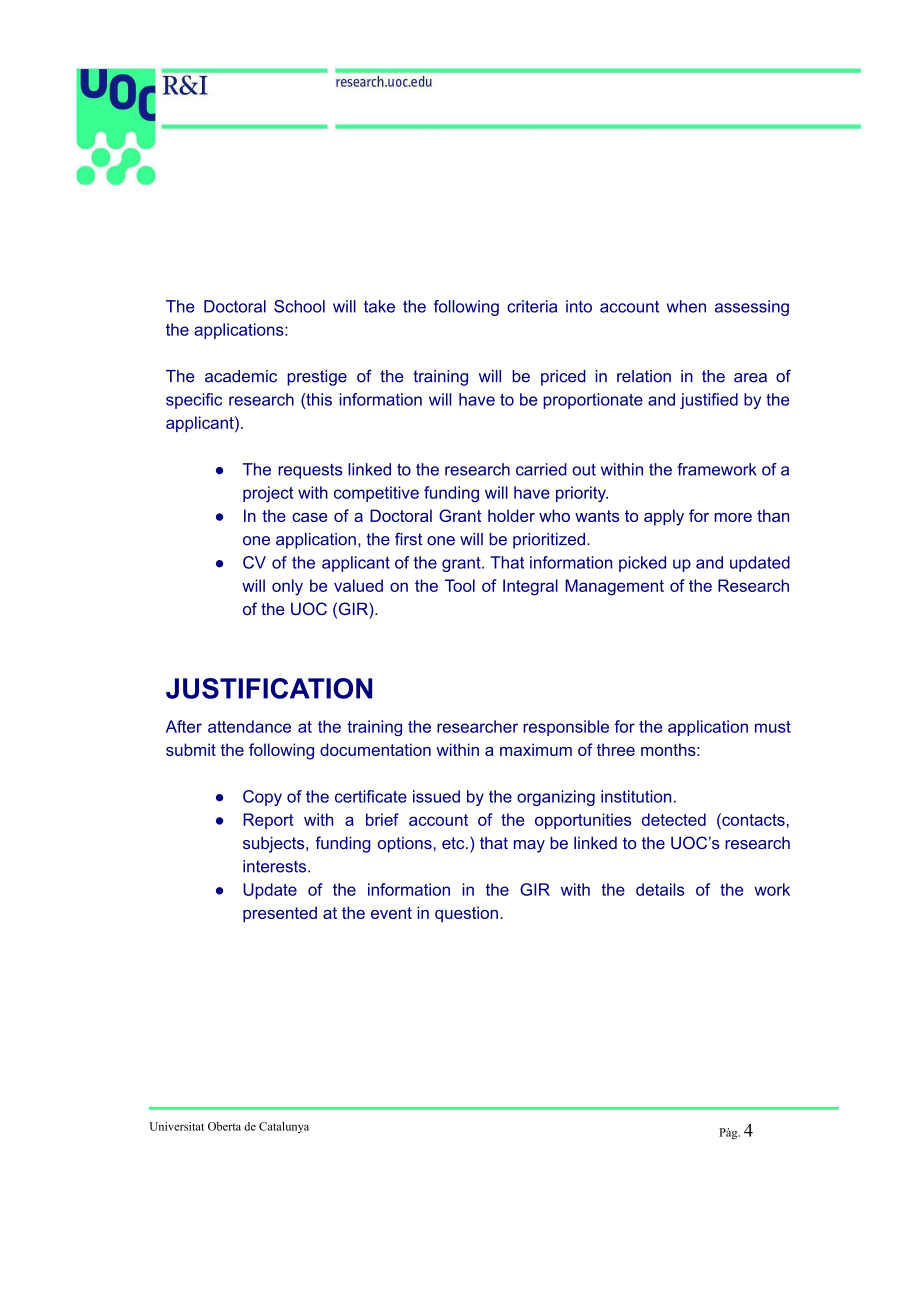  What do you see at coordinates (268, 494) in the page?
I see `project` at bounding box center [268, 494].
